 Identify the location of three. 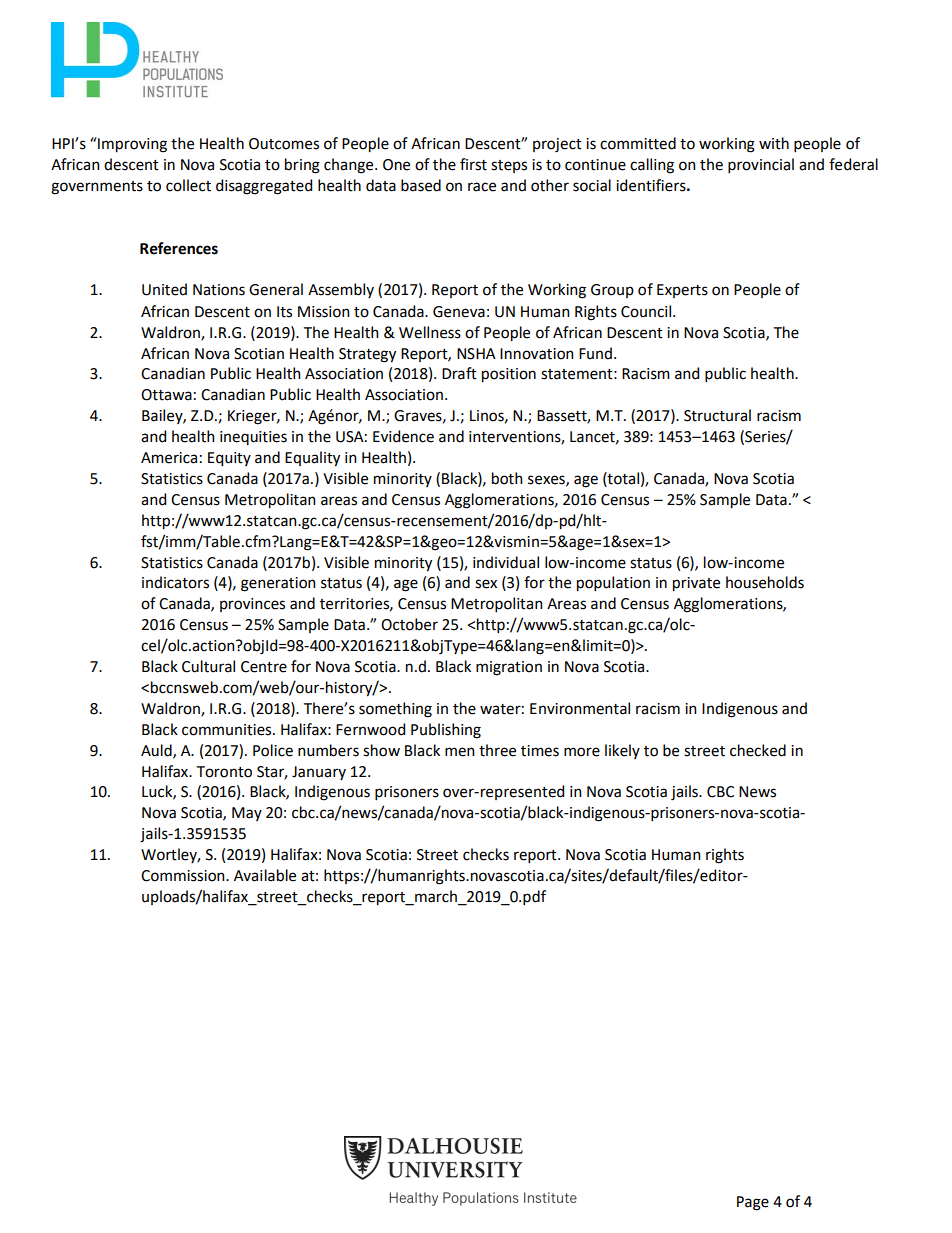
(497, 750).
